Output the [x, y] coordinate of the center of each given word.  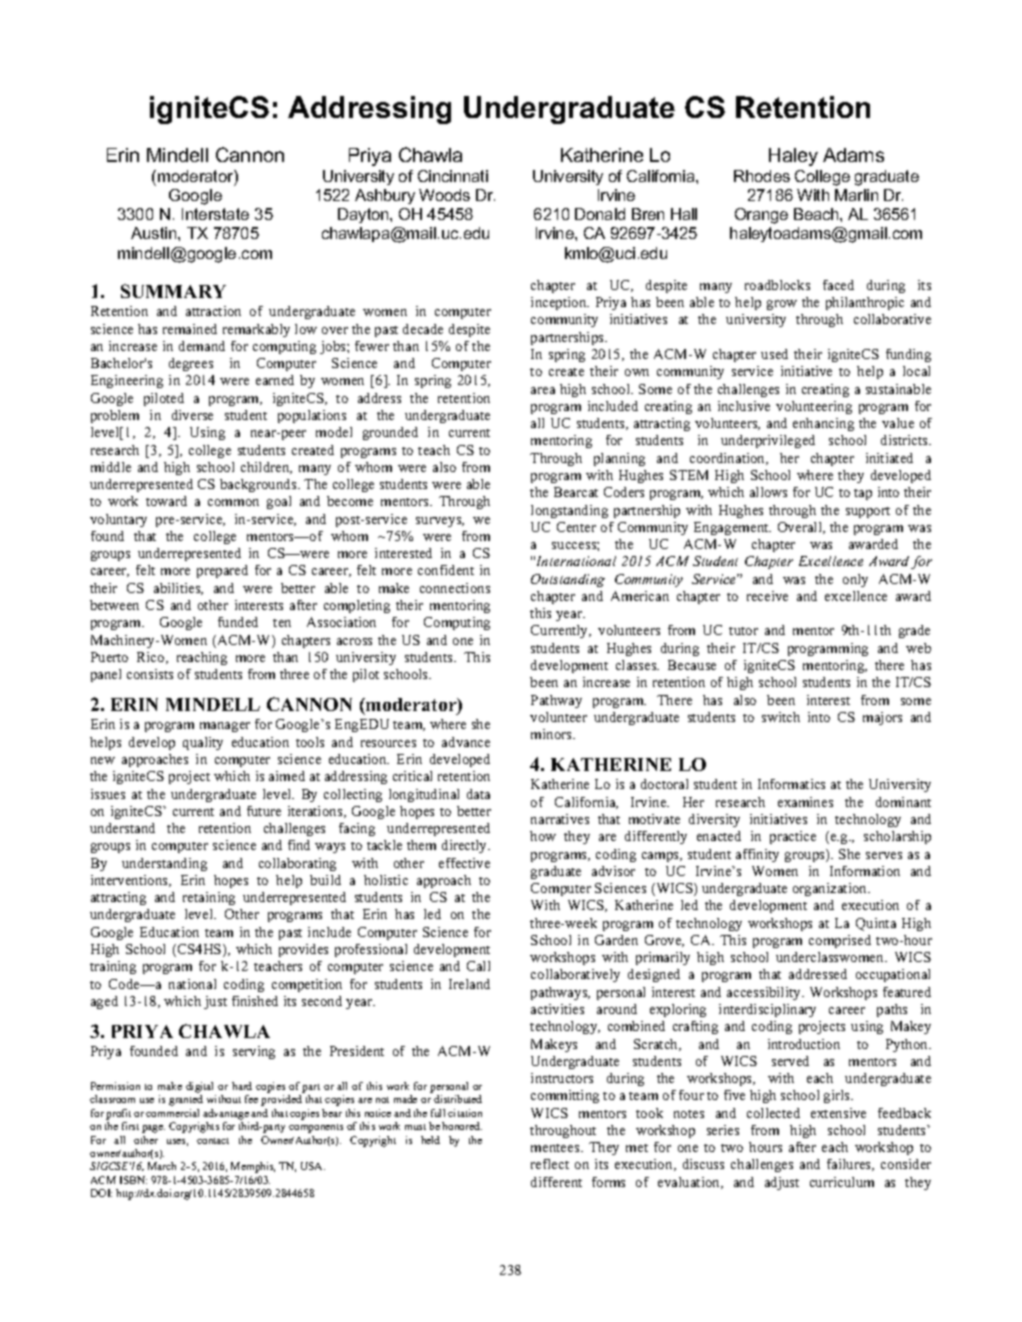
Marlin [856, 195]
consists [150, 674]
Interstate [215, 214]
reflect [550, 1164]
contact [213, 1141]
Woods [444, 195]
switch [781, 717]
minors [553, 734]
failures [850, 1165]
